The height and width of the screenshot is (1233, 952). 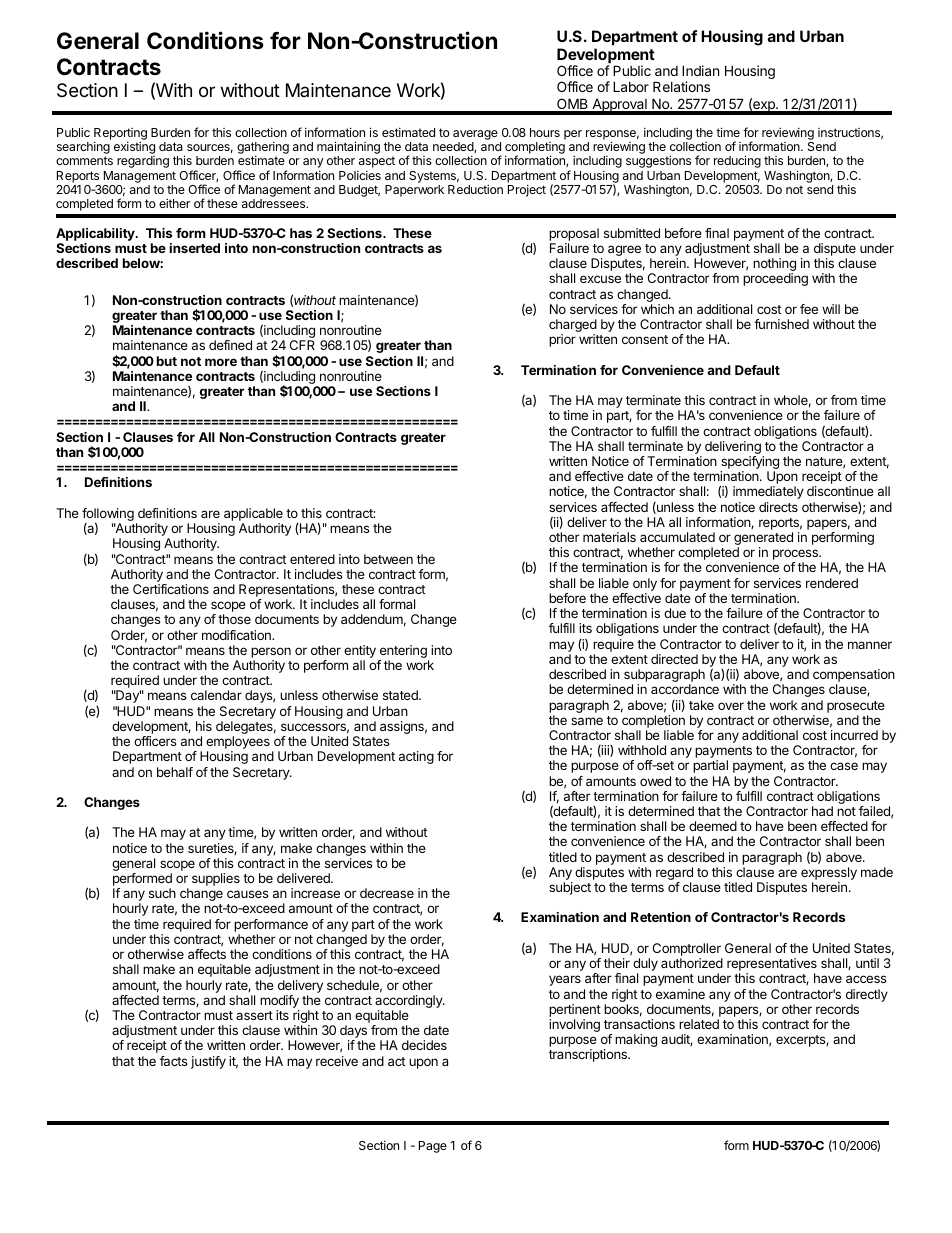 What do you see at coordinates (700, 70) in the screenshot?
I see `Indian` at bounding box center [700, 70].
